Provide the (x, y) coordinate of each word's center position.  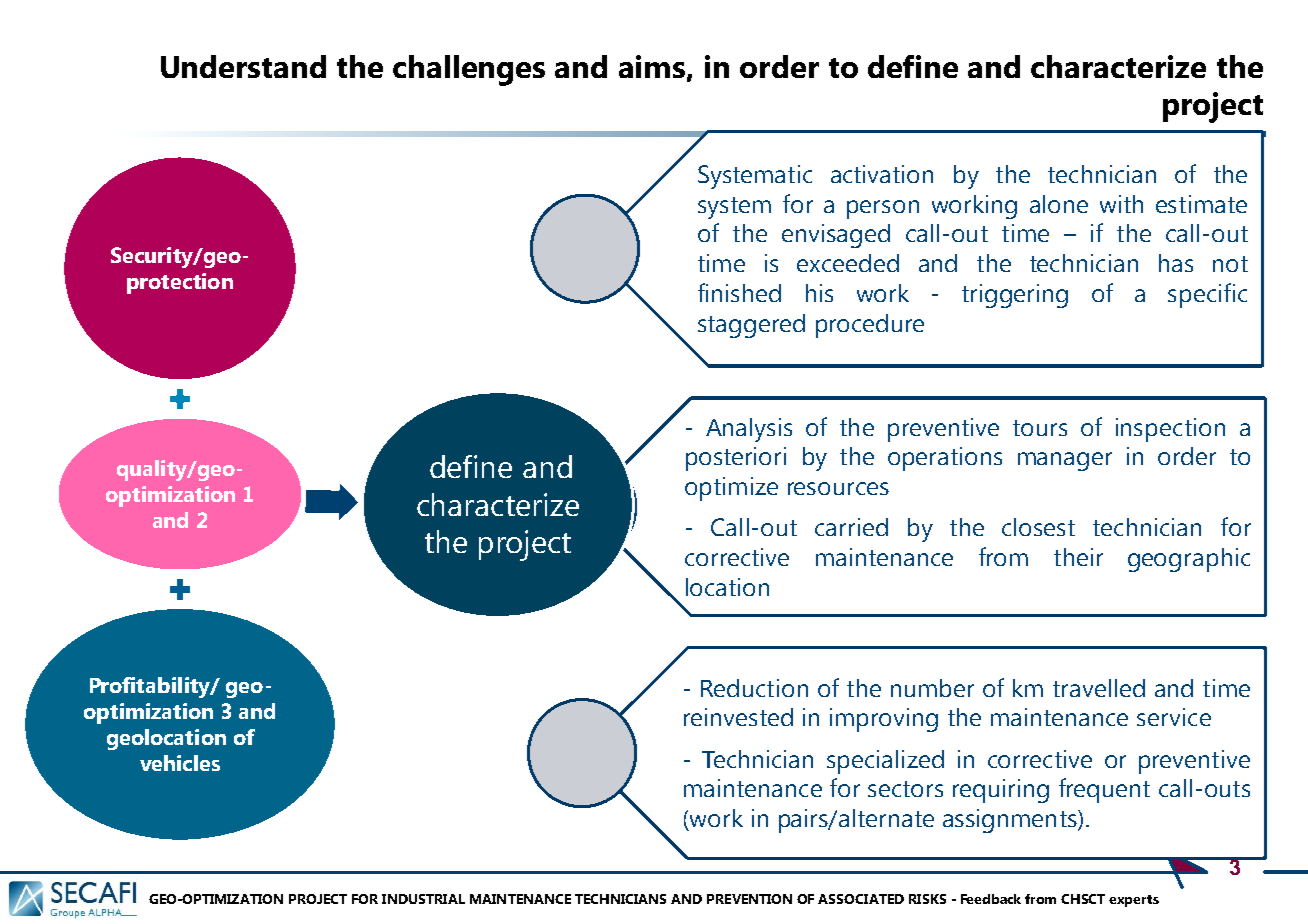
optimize (731, 489)
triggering (1015, 296)
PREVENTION (749, 899)
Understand (243, 66)
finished (739, 292)
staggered (751, 326)
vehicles (180, 763)
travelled (1099, 688)
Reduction (754, 688)
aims (653, 68)
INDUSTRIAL (423, 899)
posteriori (736, 459)
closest (1038, 527)
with (1121, 204)
